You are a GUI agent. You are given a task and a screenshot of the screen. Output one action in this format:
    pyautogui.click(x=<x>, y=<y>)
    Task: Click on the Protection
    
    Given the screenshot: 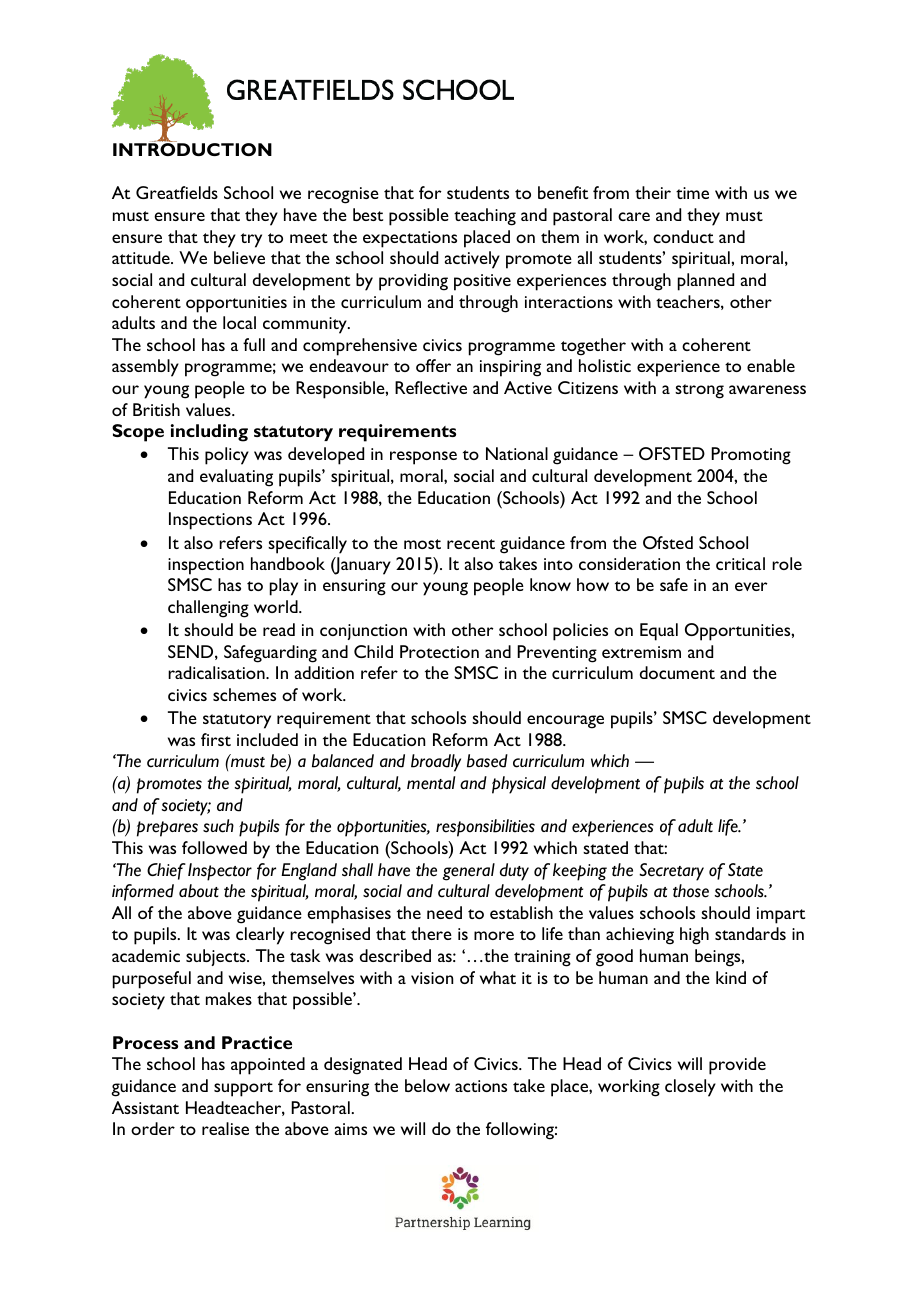 What is the action you would take?
    pyautogui.click(x=439, y=651)
